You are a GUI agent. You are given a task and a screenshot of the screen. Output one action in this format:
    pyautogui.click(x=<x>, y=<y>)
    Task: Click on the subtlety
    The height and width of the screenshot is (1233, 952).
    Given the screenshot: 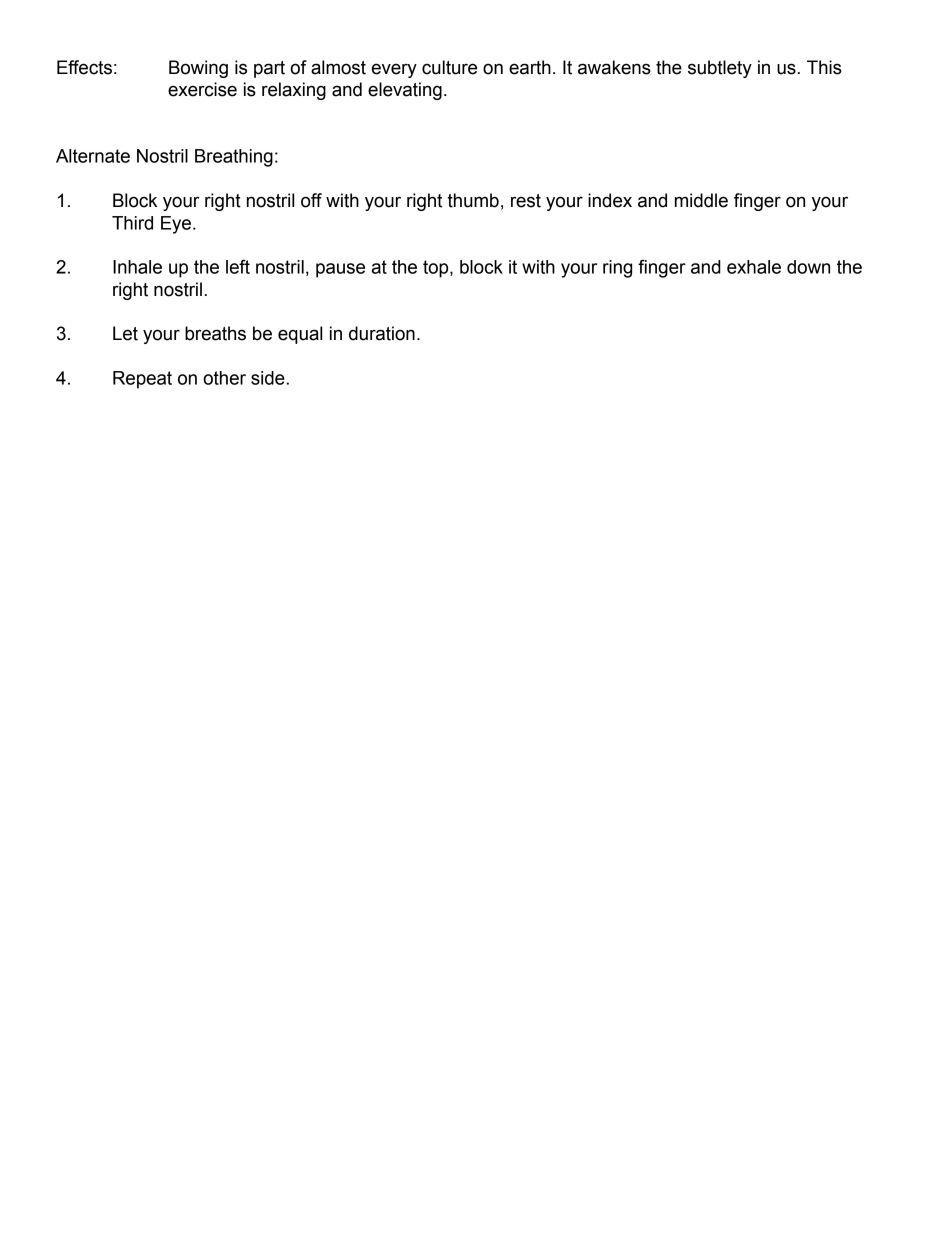 What is the action you would take?
    pyautogui.click(x=720, y=69)
